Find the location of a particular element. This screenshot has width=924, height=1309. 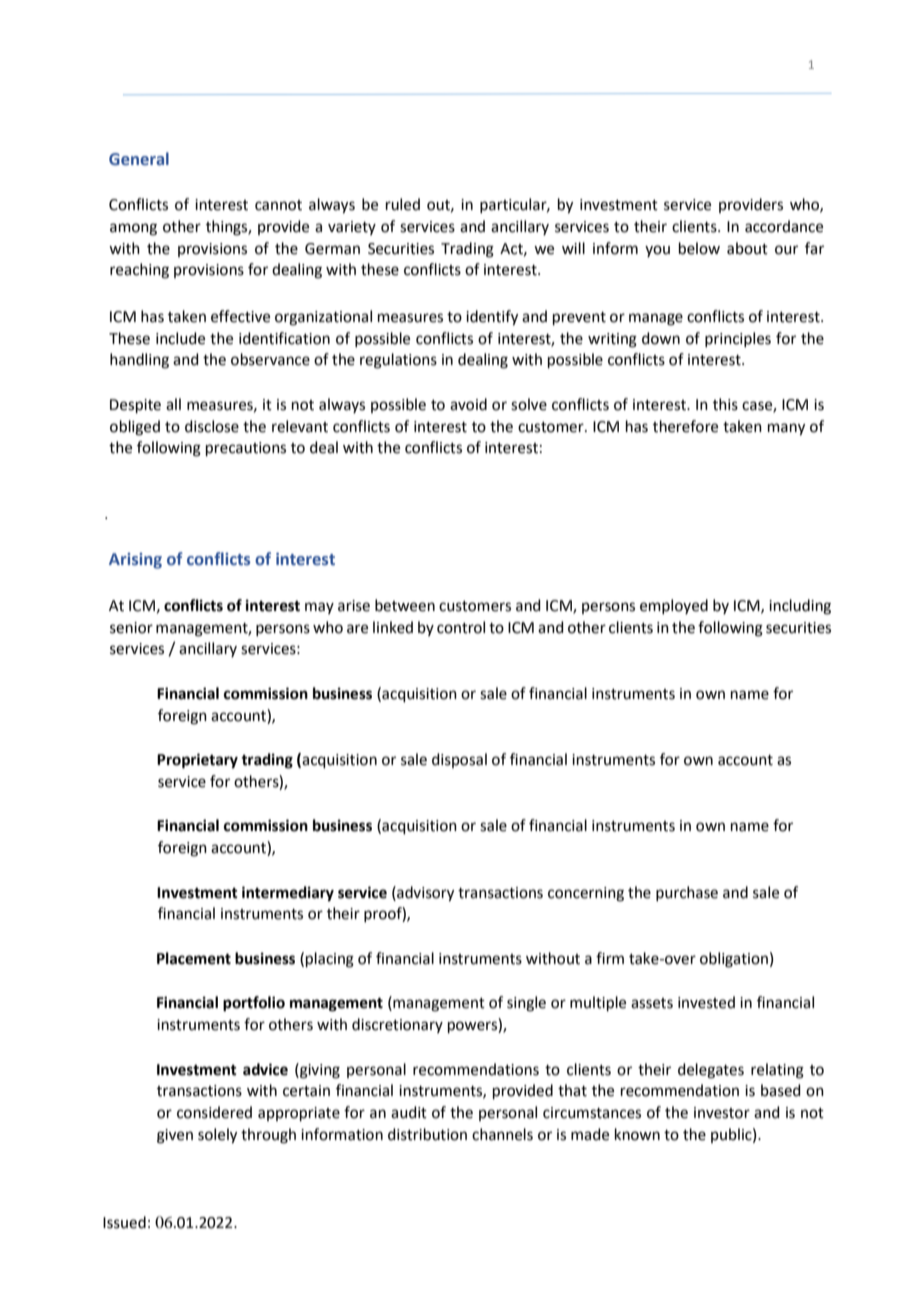

solely is located at coordinates (217, 1136).
